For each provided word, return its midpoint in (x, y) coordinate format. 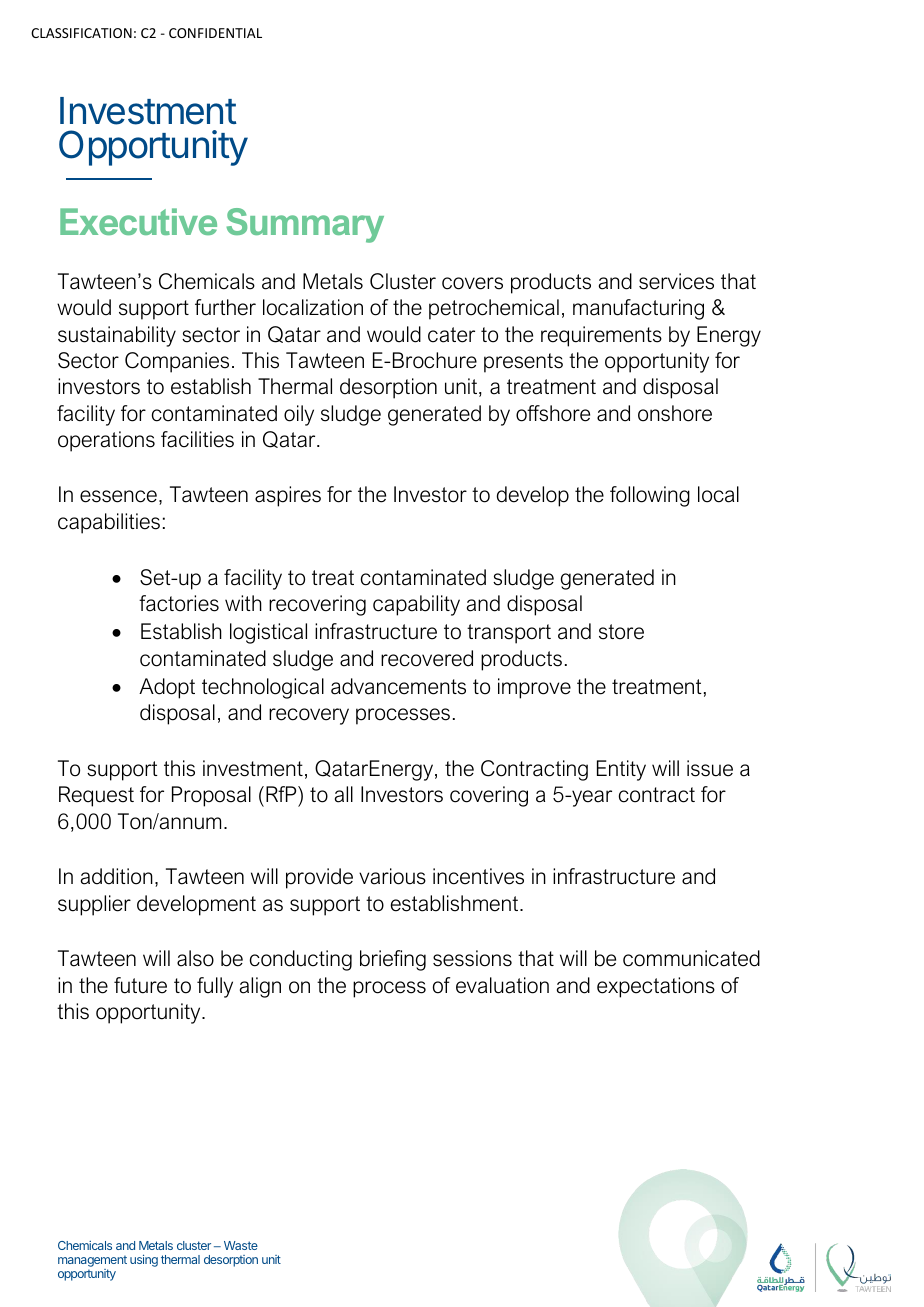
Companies (177, 362)
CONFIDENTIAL (215, 33)
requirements (601, 336)
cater (451, 335)
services (676, 281)
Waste (241, 1245)
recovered (427, 658)
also (195, 958)
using (144, 1260)
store (621, 632)
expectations (656, 987)
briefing (393, 960)
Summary (305, 225)
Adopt (167, 688)
